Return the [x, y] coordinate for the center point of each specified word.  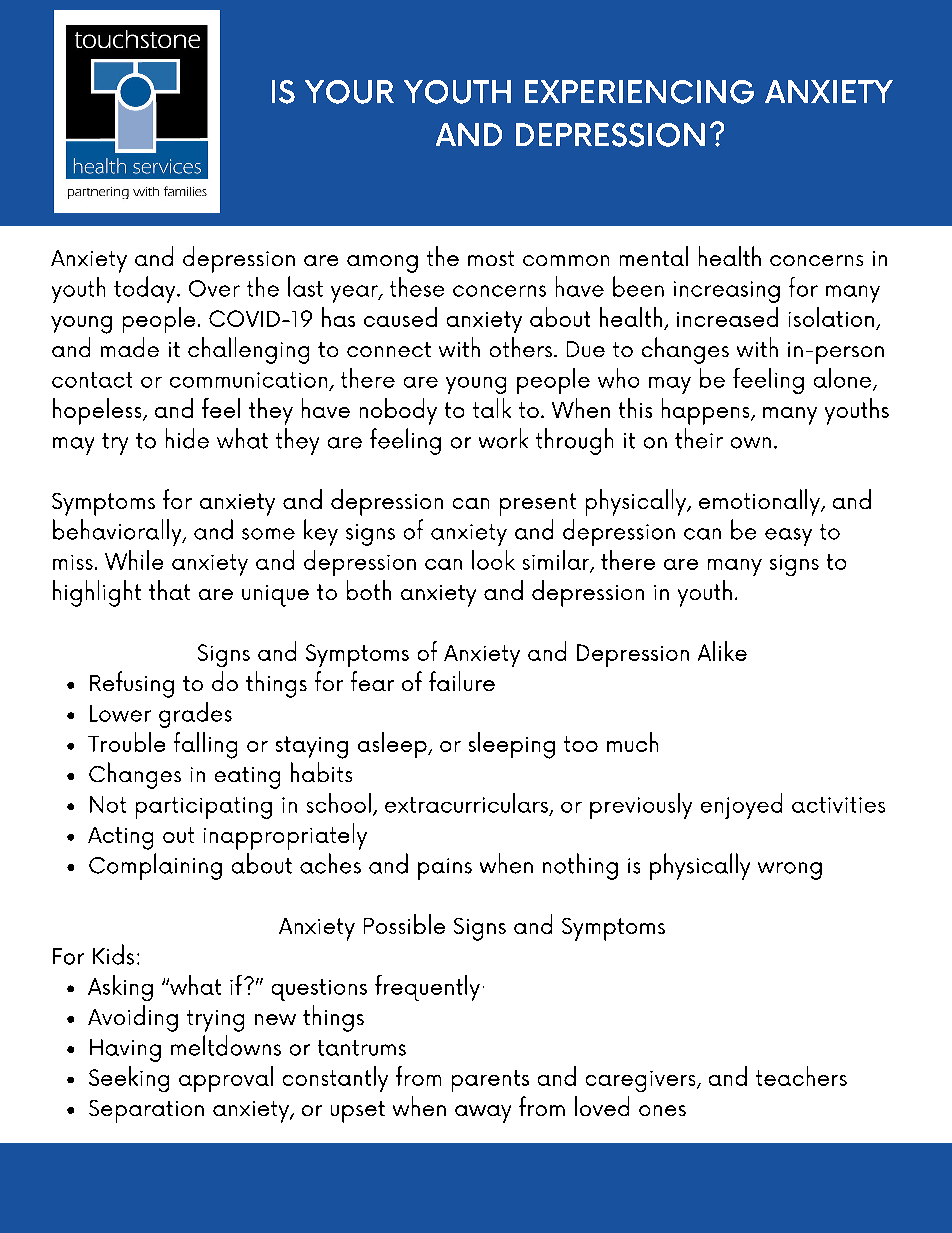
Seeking [129, 1079]
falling [205, 745]
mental [654, 256]
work [503, 438]
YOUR [349, 92]
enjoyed [741, 806]
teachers [801, 1076]
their [699, 438]
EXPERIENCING [639, 92]
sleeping [512, 745]
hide [187, 438]
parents [490, 1081]
